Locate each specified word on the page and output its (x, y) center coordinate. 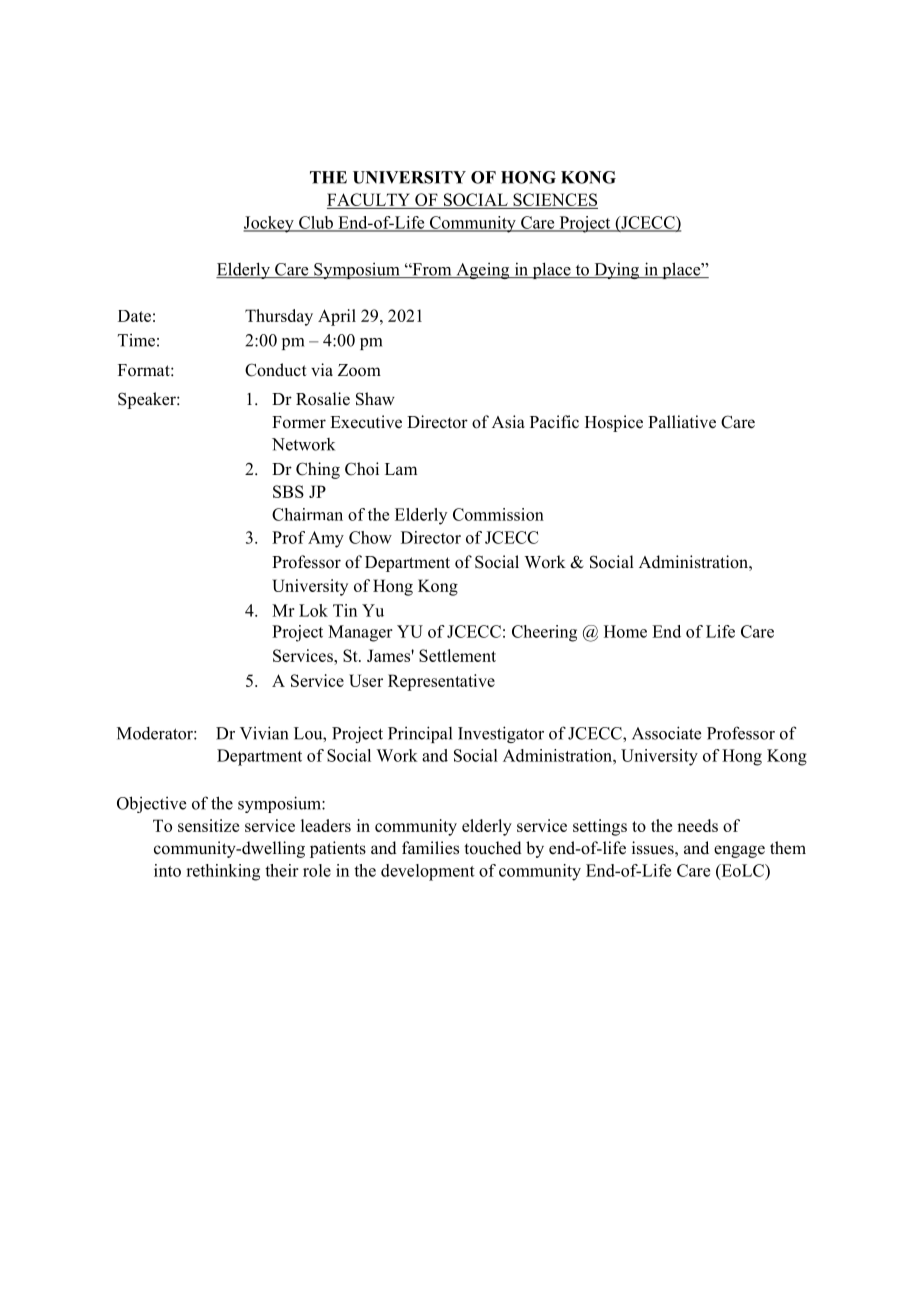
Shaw (375, 399)
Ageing (483, 271)
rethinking (223, 872)
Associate (666, 733)
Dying (617, 271)
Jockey (269, 224)
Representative (441, 682)
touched (493, 848)
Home (625, 631)
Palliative (682, 422)
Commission (498, 514)
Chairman (307, 514)
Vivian (264, 733)
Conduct (276, 370)
